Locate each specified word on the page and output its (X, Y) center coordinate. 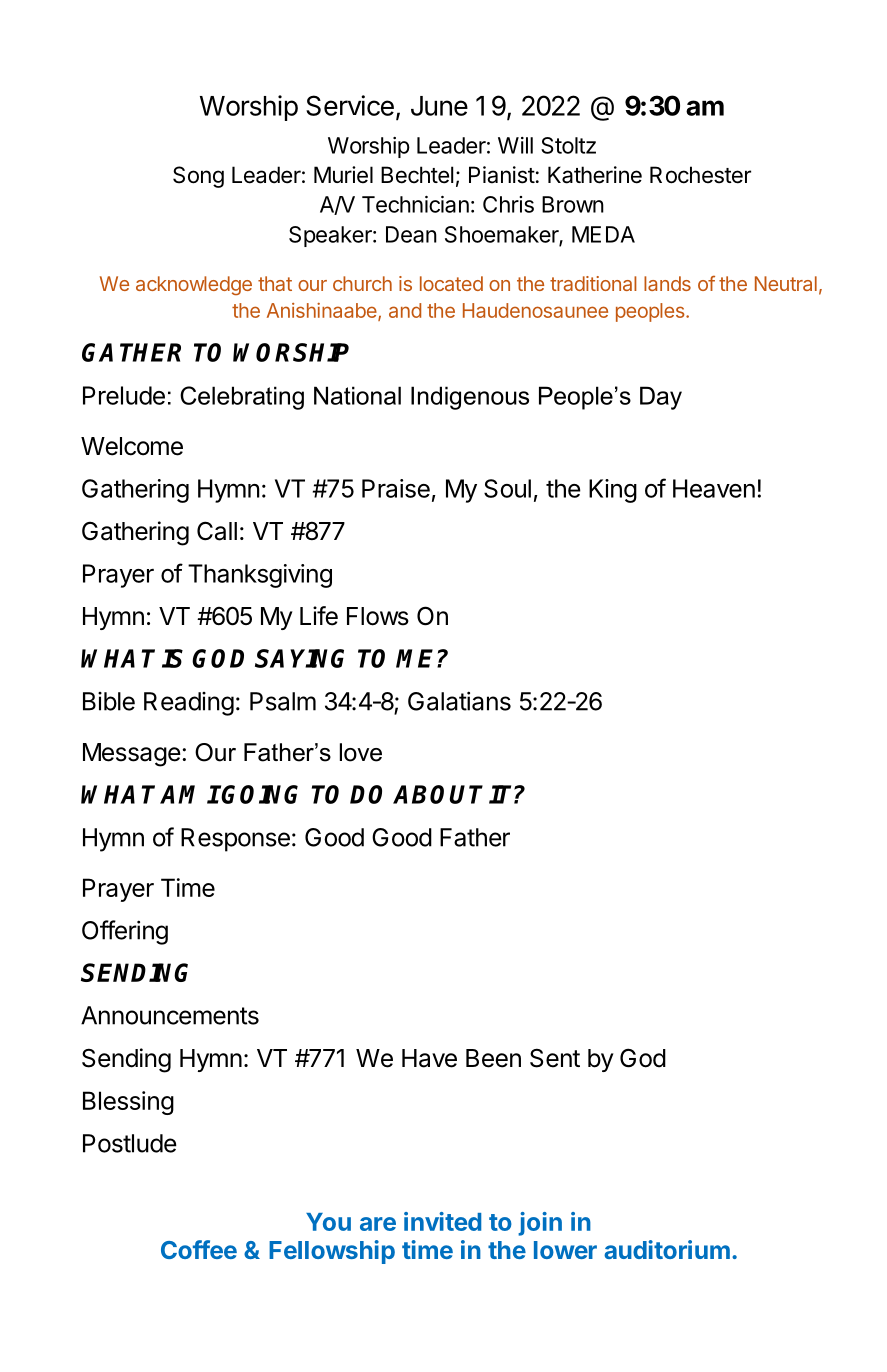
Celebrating (242, 398)
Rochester (700, 175)
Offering (125, 932)
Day (661, 398)
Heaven (714, 488)
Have (429, 1058)
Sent (555, 1058)
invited (442, 1221)
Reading (189, 704)
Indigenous (470, 398)
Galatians (459, 701)
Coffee (199, 1249)
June (439, 106)
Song (198, 177)
